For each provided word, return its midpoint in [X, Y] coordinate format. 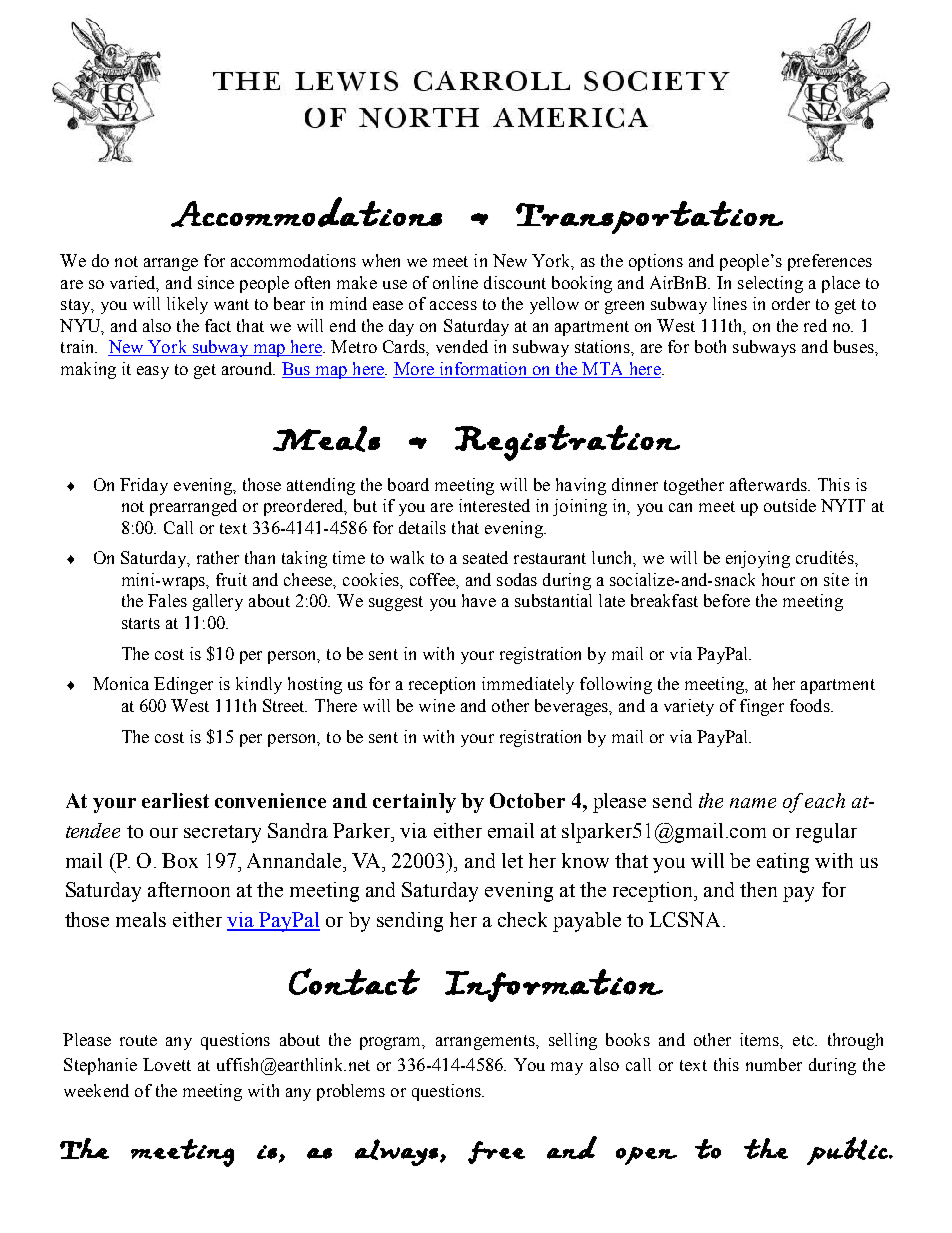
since [216, 282]
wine [437, 705]
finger [762, 707]
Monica [121, 683]
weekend [96, 1090]
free [496, 1152]
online [455, 282]
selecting [770, 284]
